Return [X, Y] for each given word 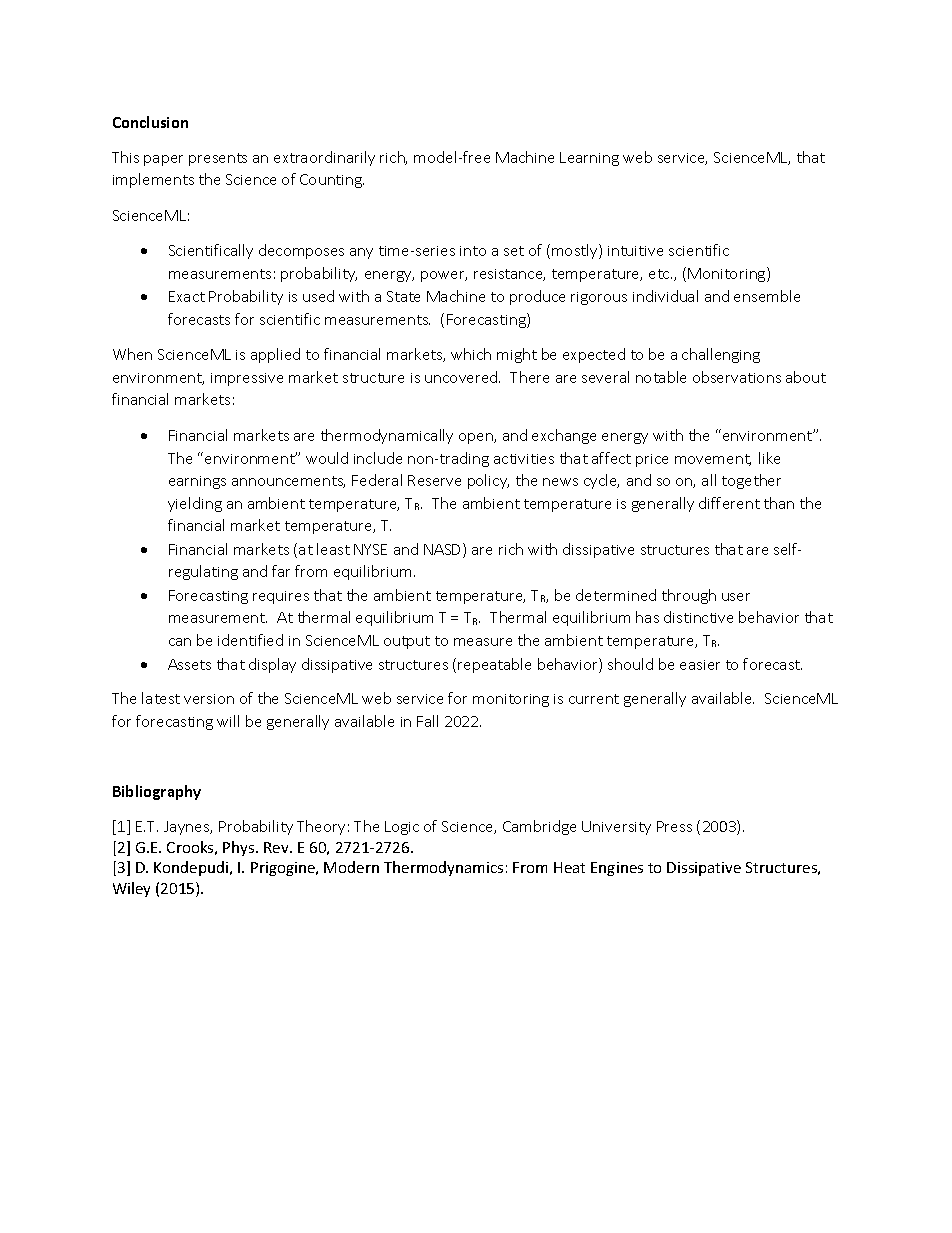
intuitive [635, 251]
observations [737, 377]
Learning [589, 159]
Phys [240, 848]
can [180, 642]
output [407, 642]
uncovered [462, 377]
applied [275, 355]
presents [218, 159]
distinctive [698, 617]
